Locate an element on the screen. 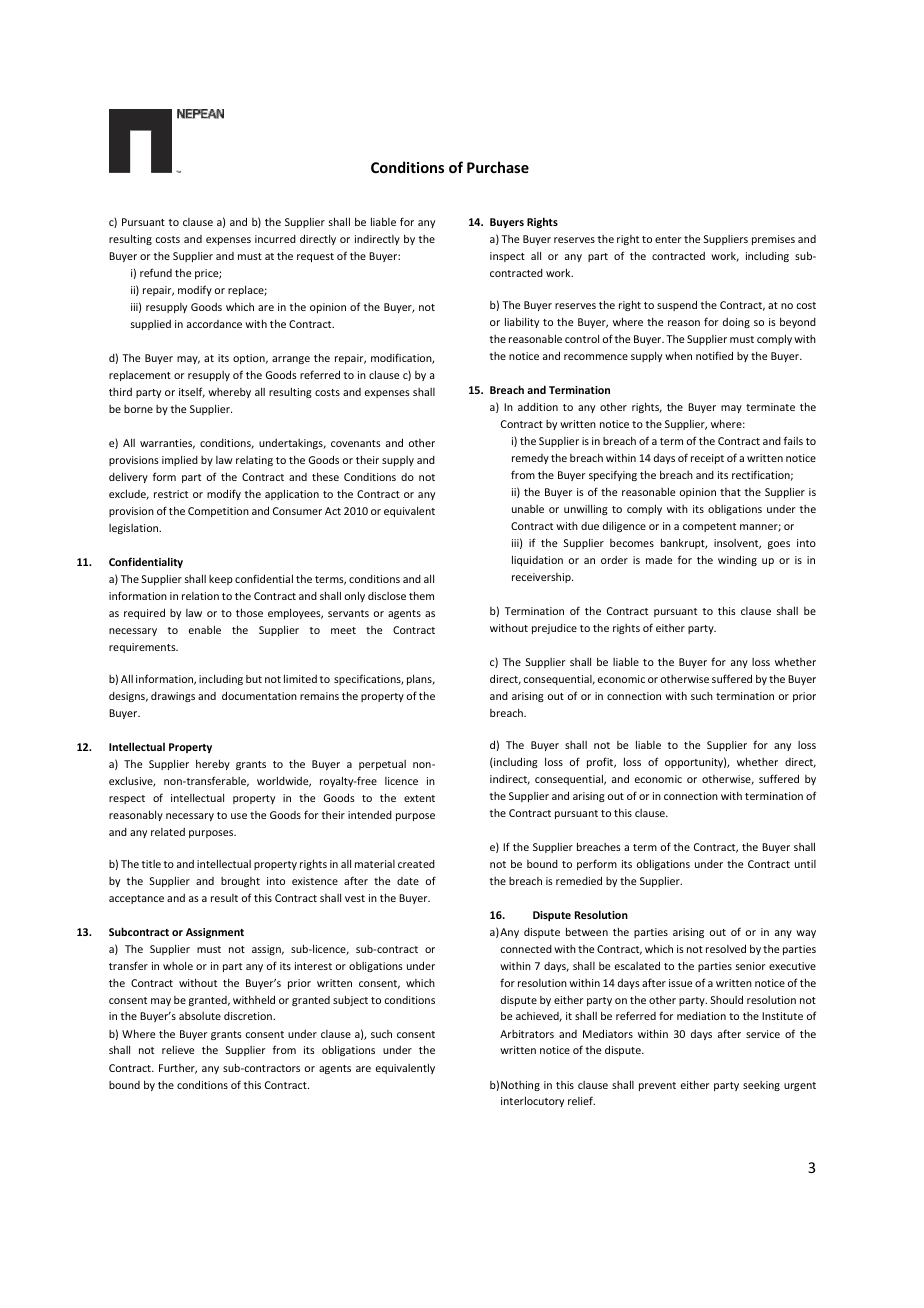 The height and width of the screenshot is (1308, 924). seeking is located at coordinates (761, 1086).
